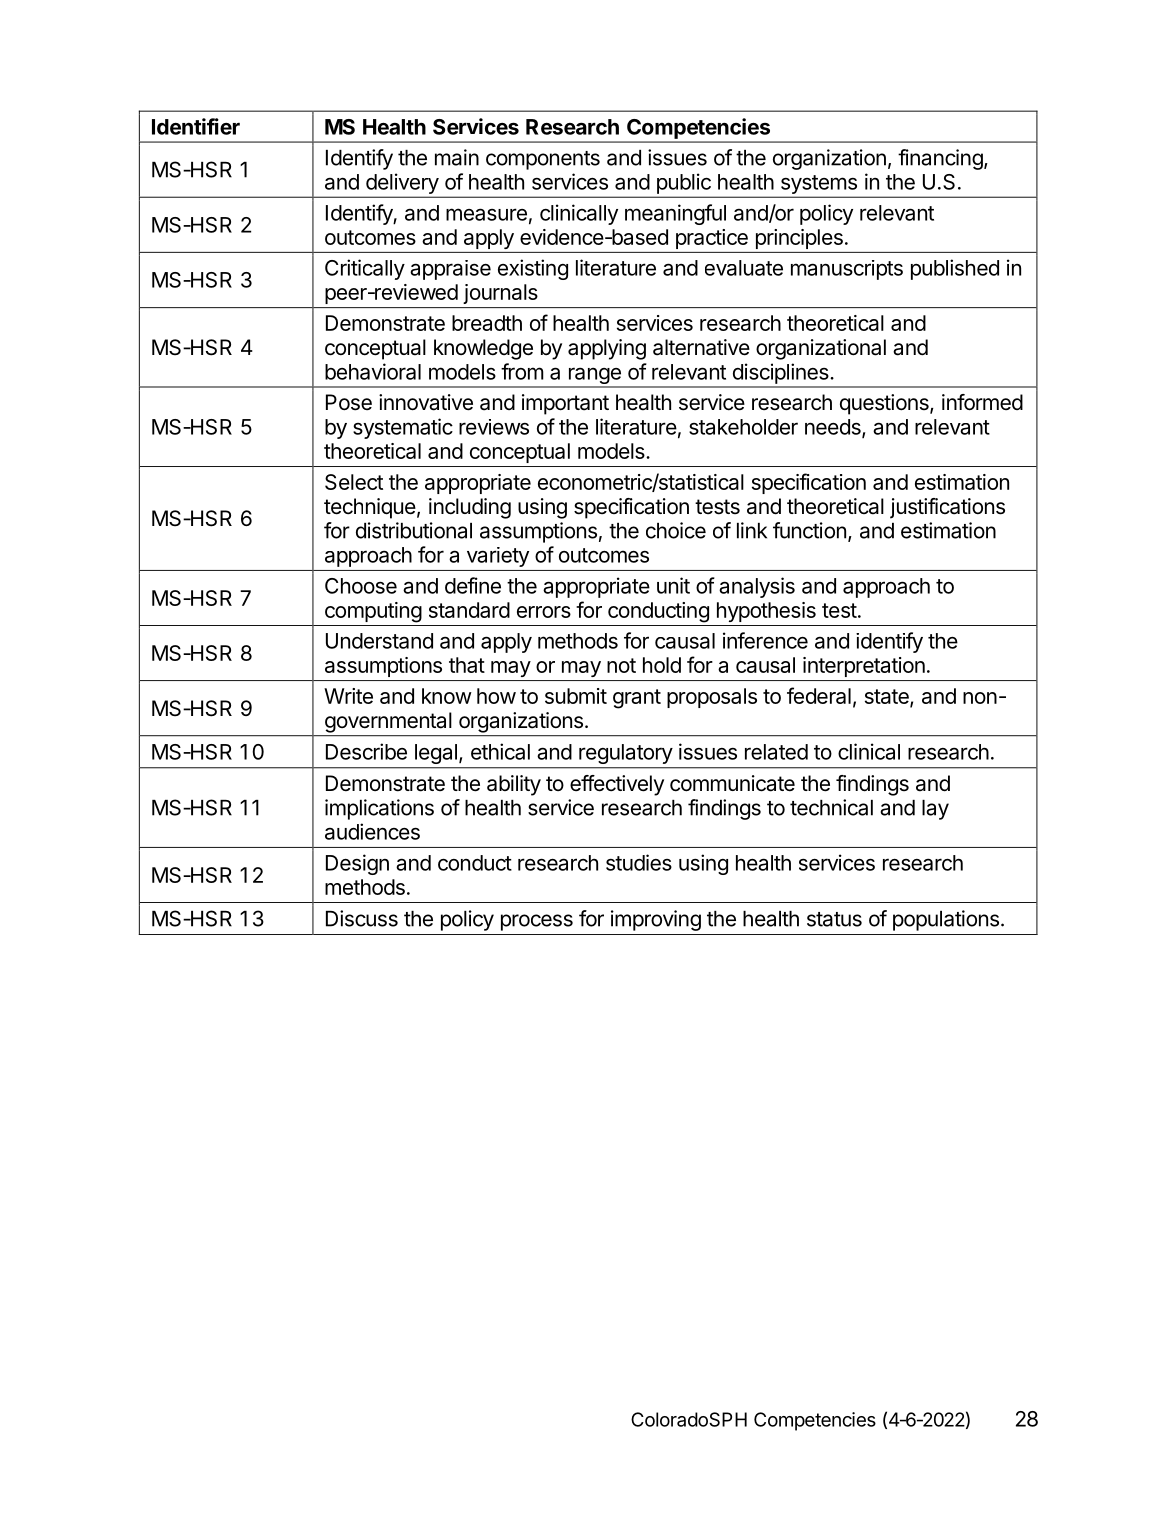 This image has height=1522, width=1176. I want to click on process, so click(537, 922).
